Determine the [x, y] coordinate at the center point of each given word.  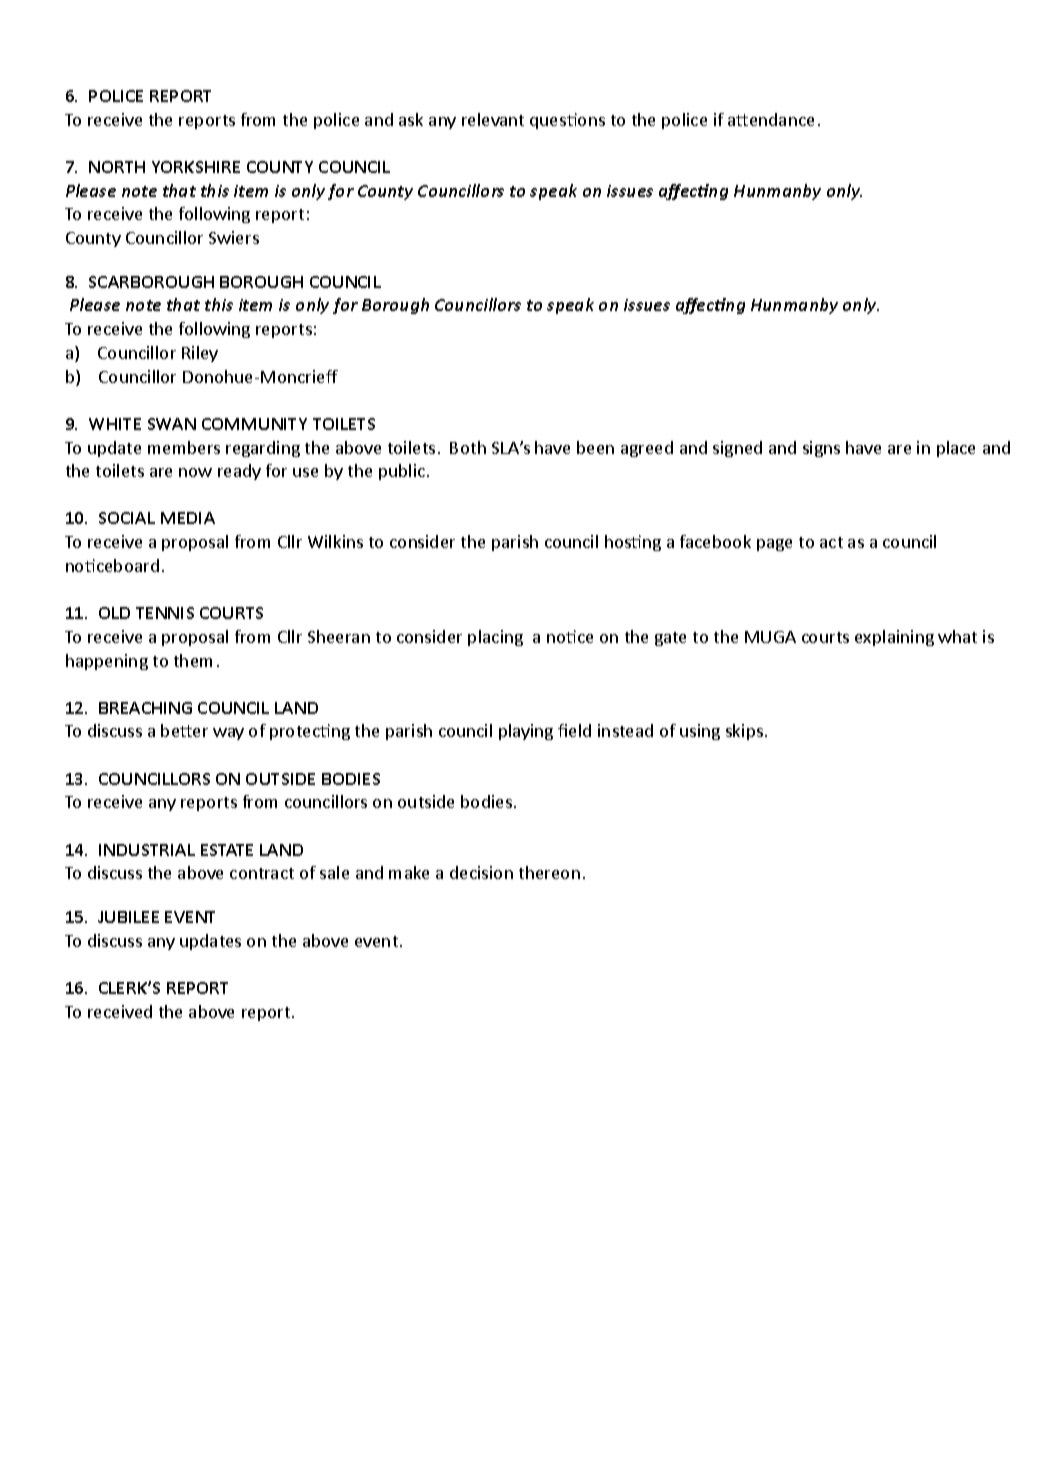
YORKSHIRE [196, 167]
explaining [894, 638]
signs [821, 449]
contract [262, 873]
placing [495, 638]
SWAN [172, 424]
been [595, 447]
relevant [493, 119]
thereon [549, 872]
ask [411, 119]
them [193, 660]
